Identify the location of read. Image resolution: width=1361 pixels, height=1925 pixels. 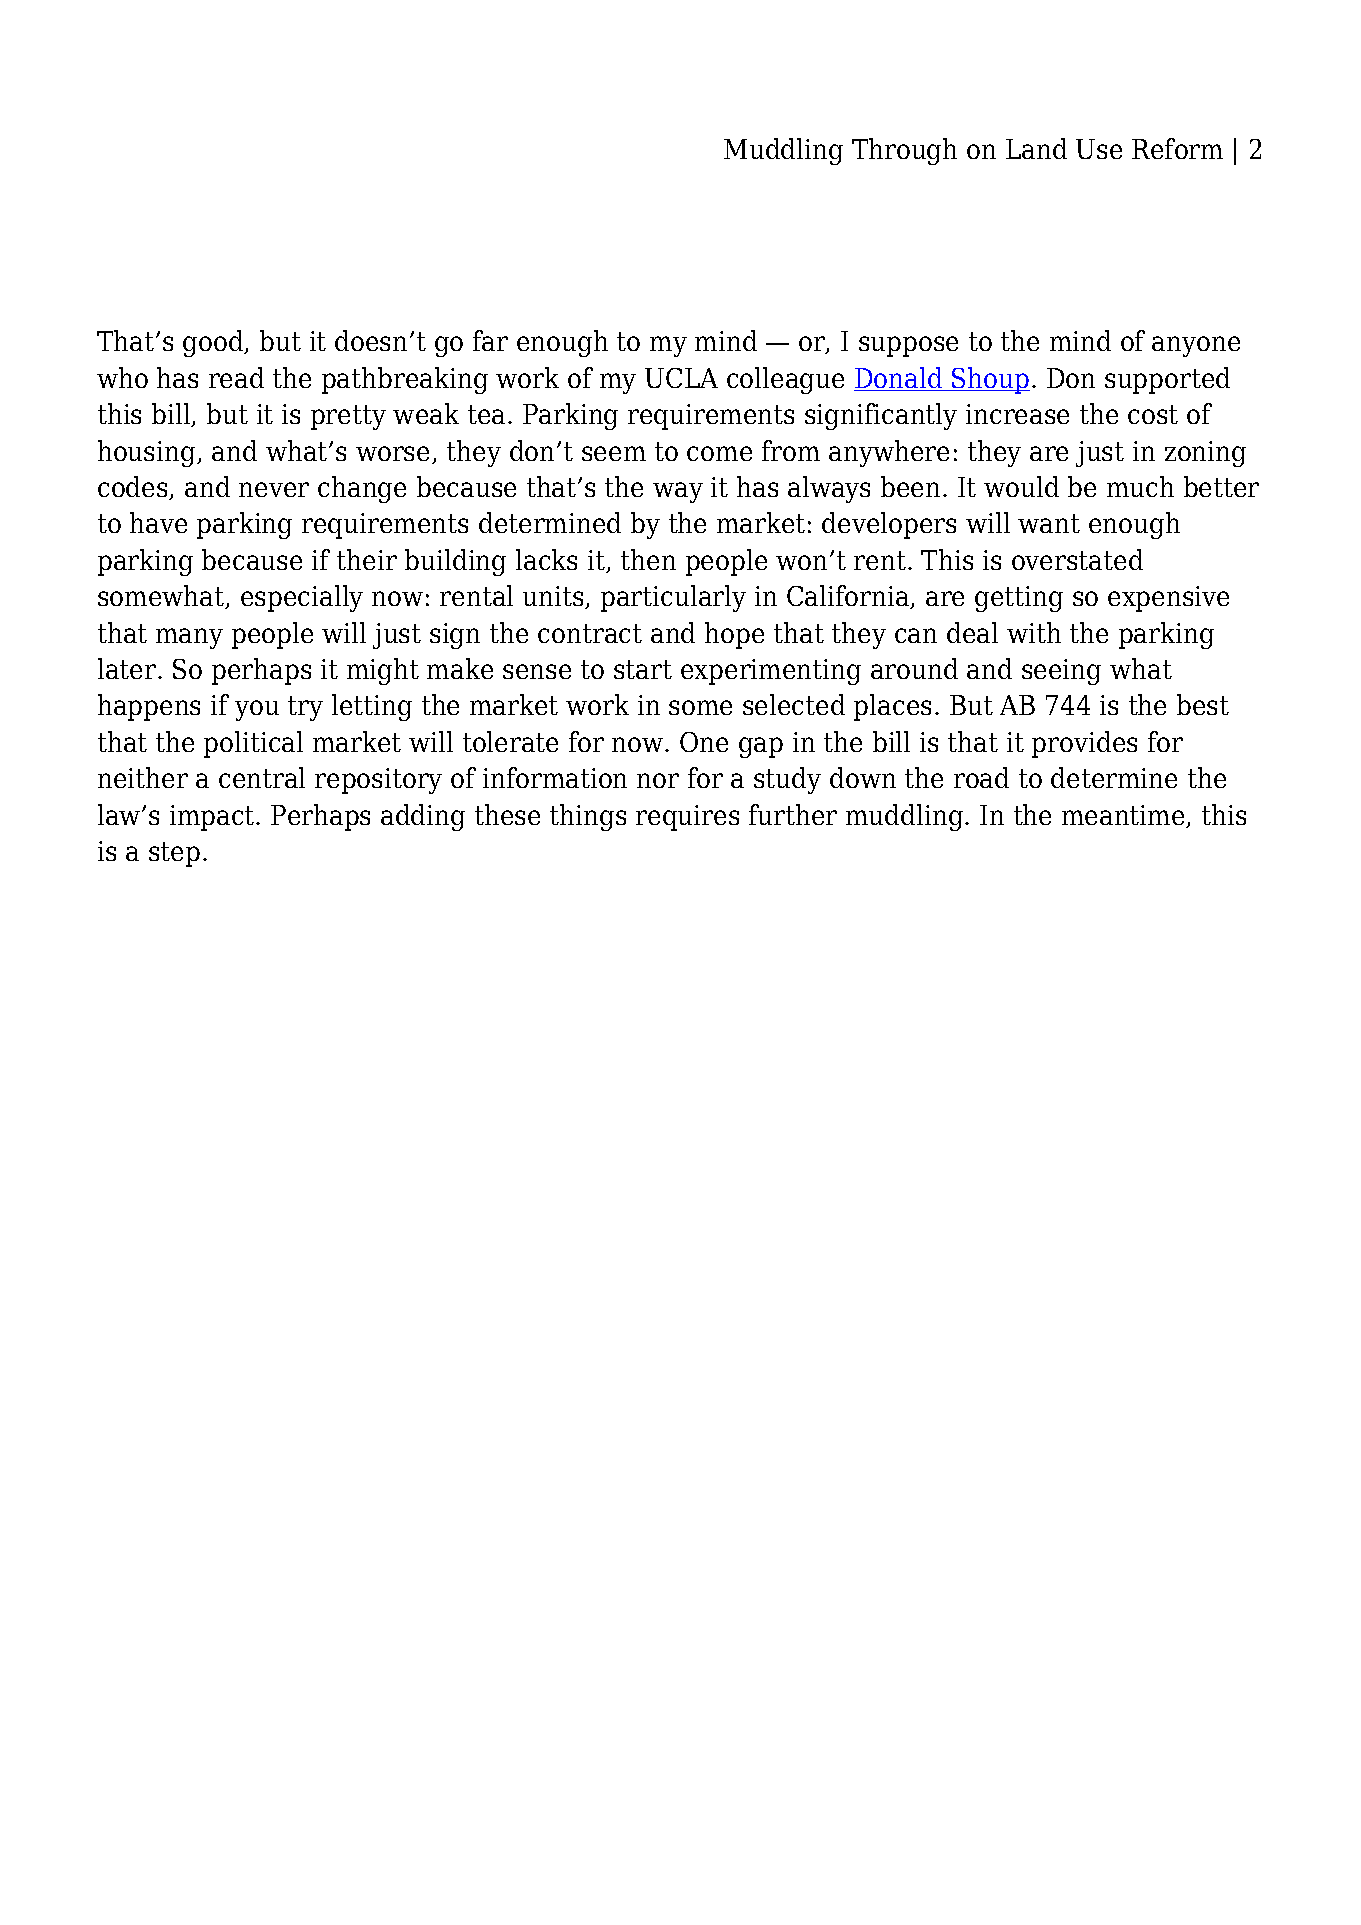
(236, 377).
